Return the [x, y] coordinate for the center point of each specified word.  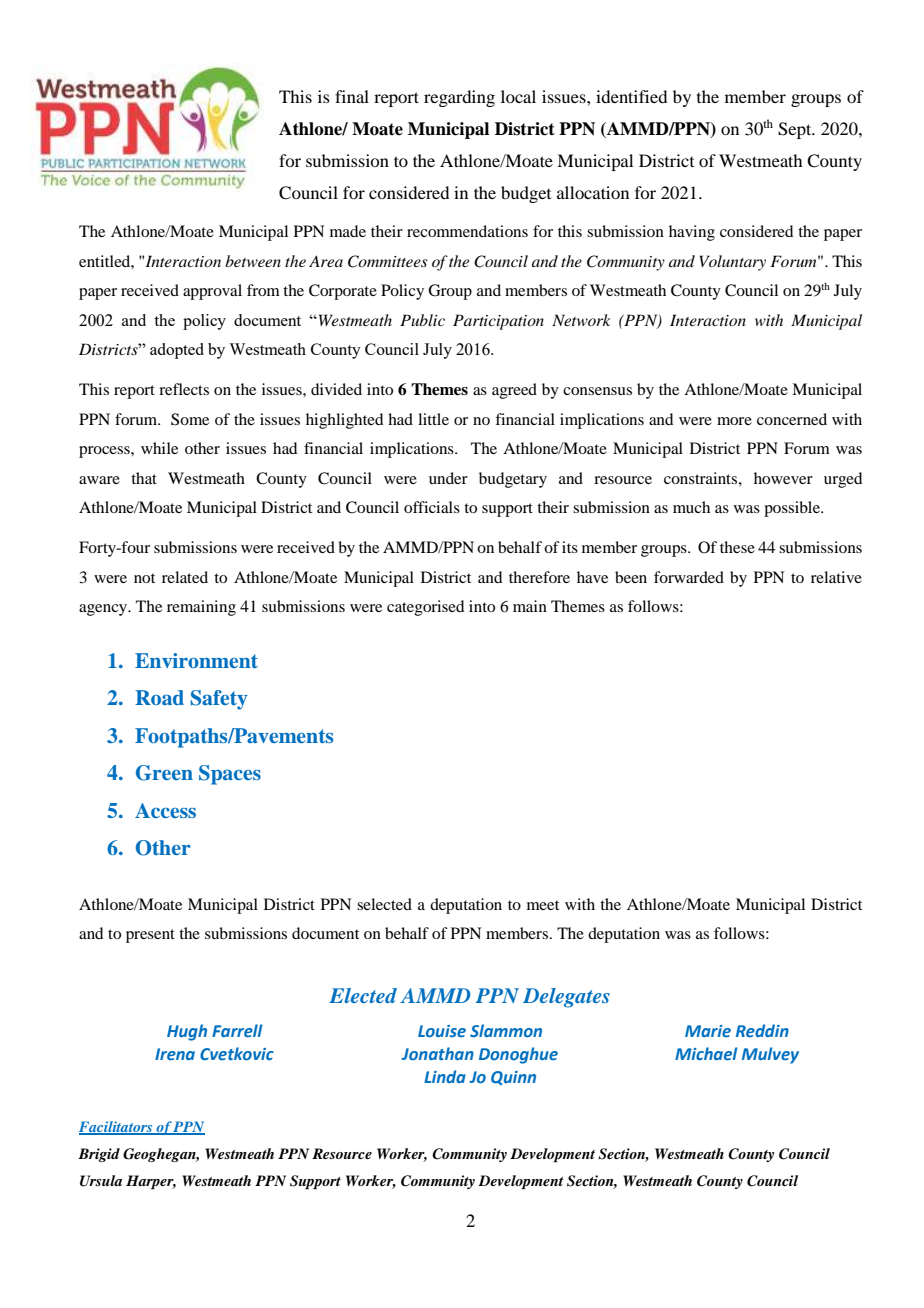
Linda [445, 1076]
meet [543, 905]
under [448, 478]
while [159, 448]
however [783, 478]
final [352, 96]
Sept [796, 130]
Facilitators [117, 1128]
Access [165, 810]
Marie [708, 1031]
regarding [459, 98]
